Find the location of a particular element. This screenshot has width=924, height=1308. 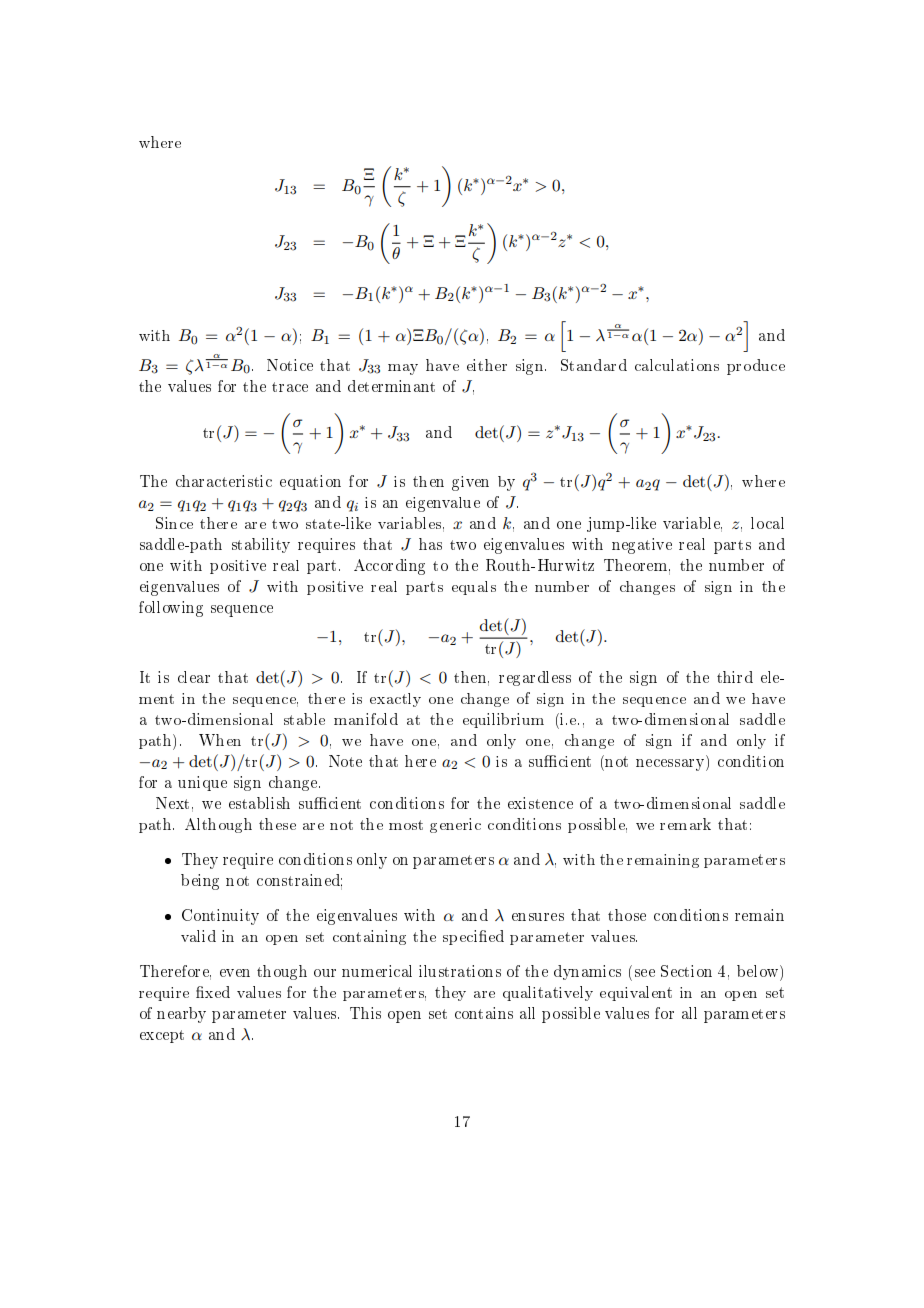

equilibrium is located at coordinates (503, 720).
